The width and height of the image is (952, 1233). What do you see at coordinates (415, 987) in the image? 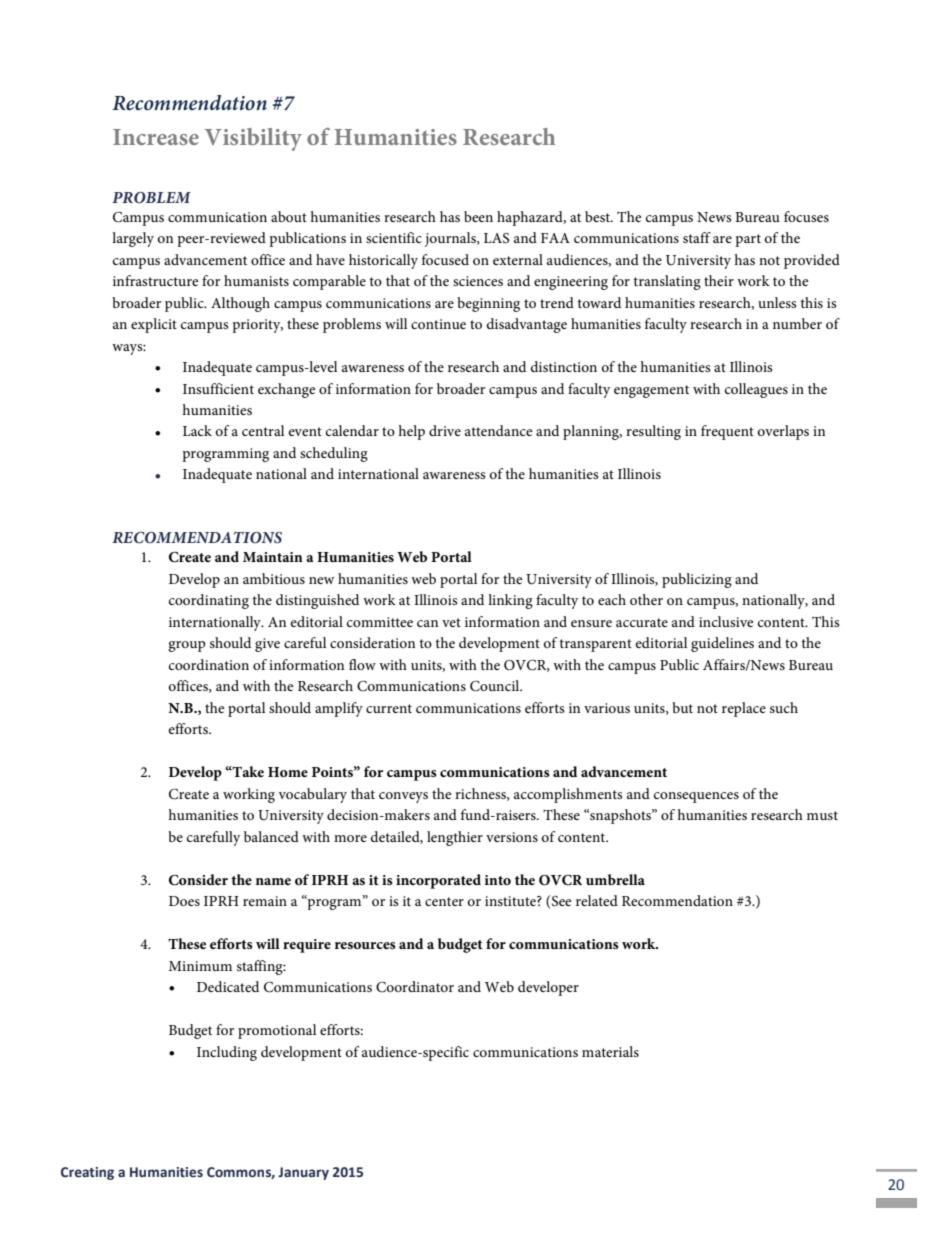
I see `Coordinator` at bounding box center [415, 987].
